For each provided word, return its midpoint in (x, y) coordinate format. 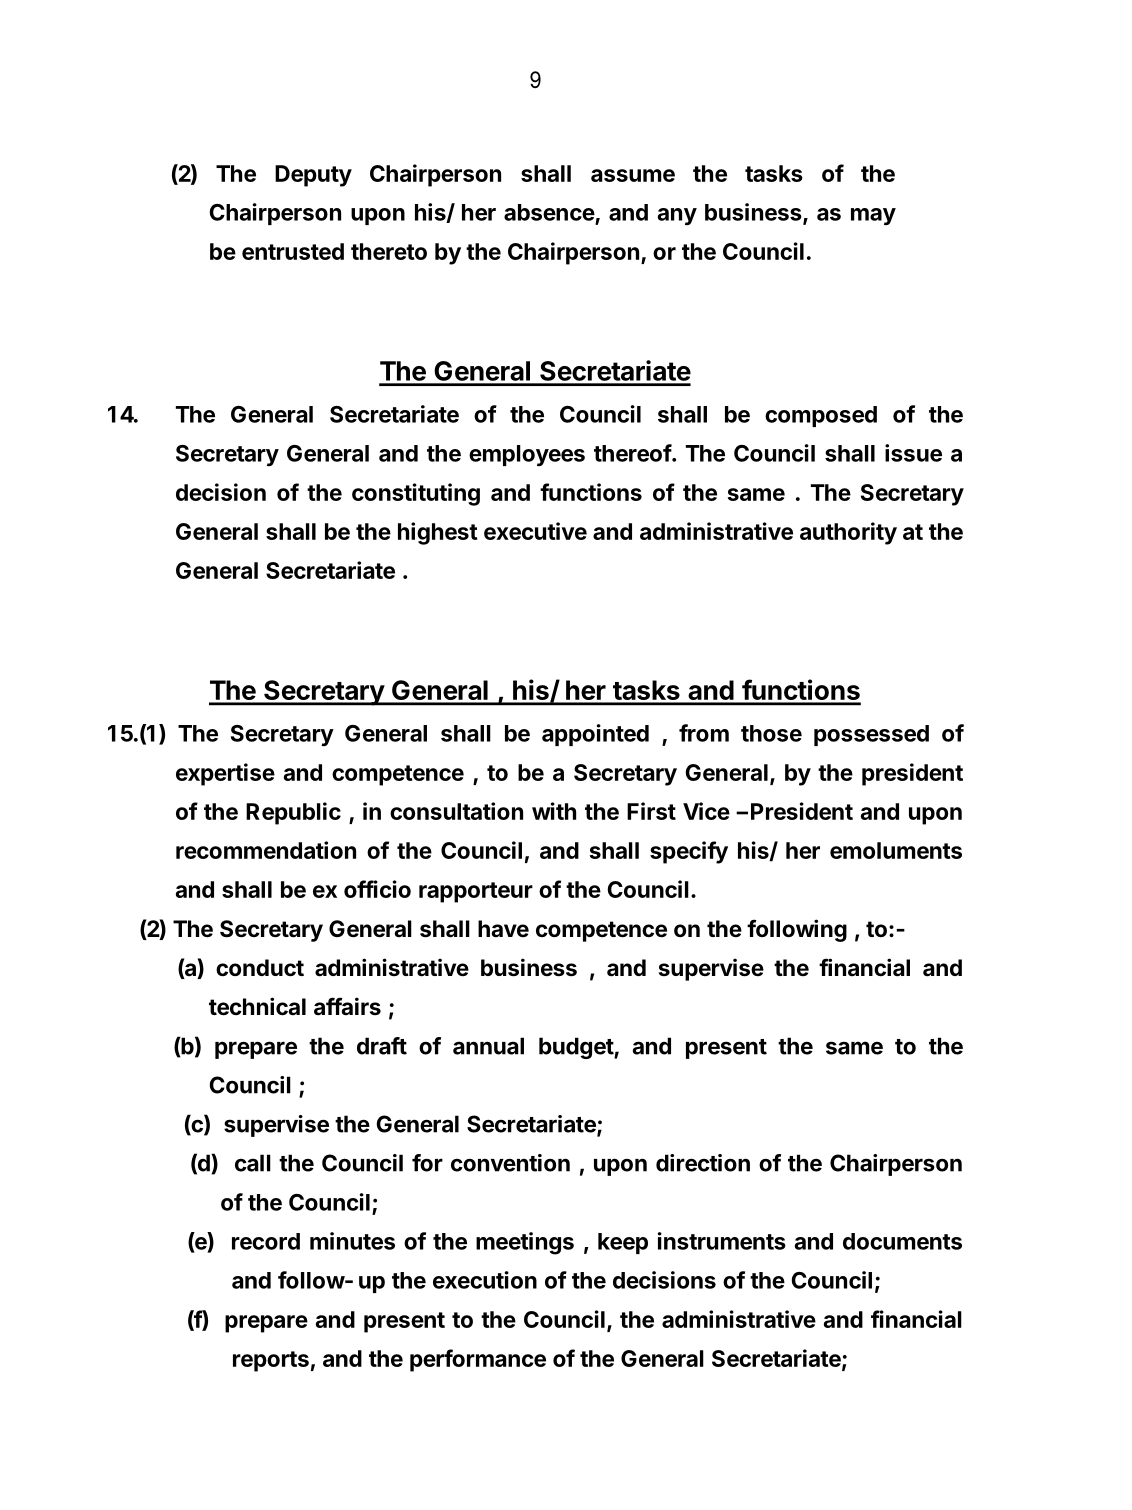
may (873, 216)
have (503, 929)
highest (438, 533)
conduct (260, 968)
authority (848, 533)
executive (535, 531)
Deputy (313, 176)
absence (549, 212)
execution (485, 1280)
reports (271, 1361)
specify (689, 852)
